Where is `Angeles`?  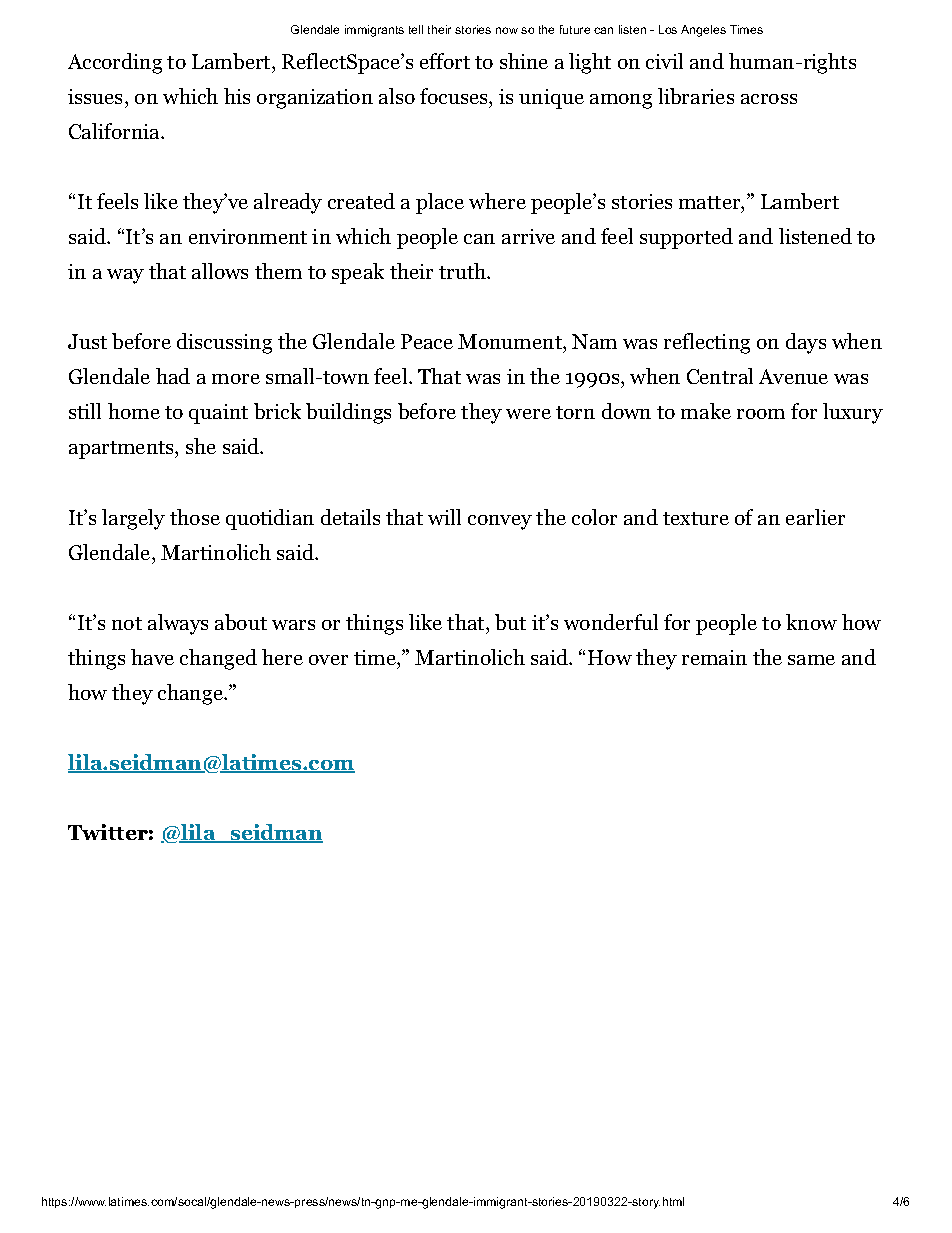 Angeles is located at coordinates (703, 31).
